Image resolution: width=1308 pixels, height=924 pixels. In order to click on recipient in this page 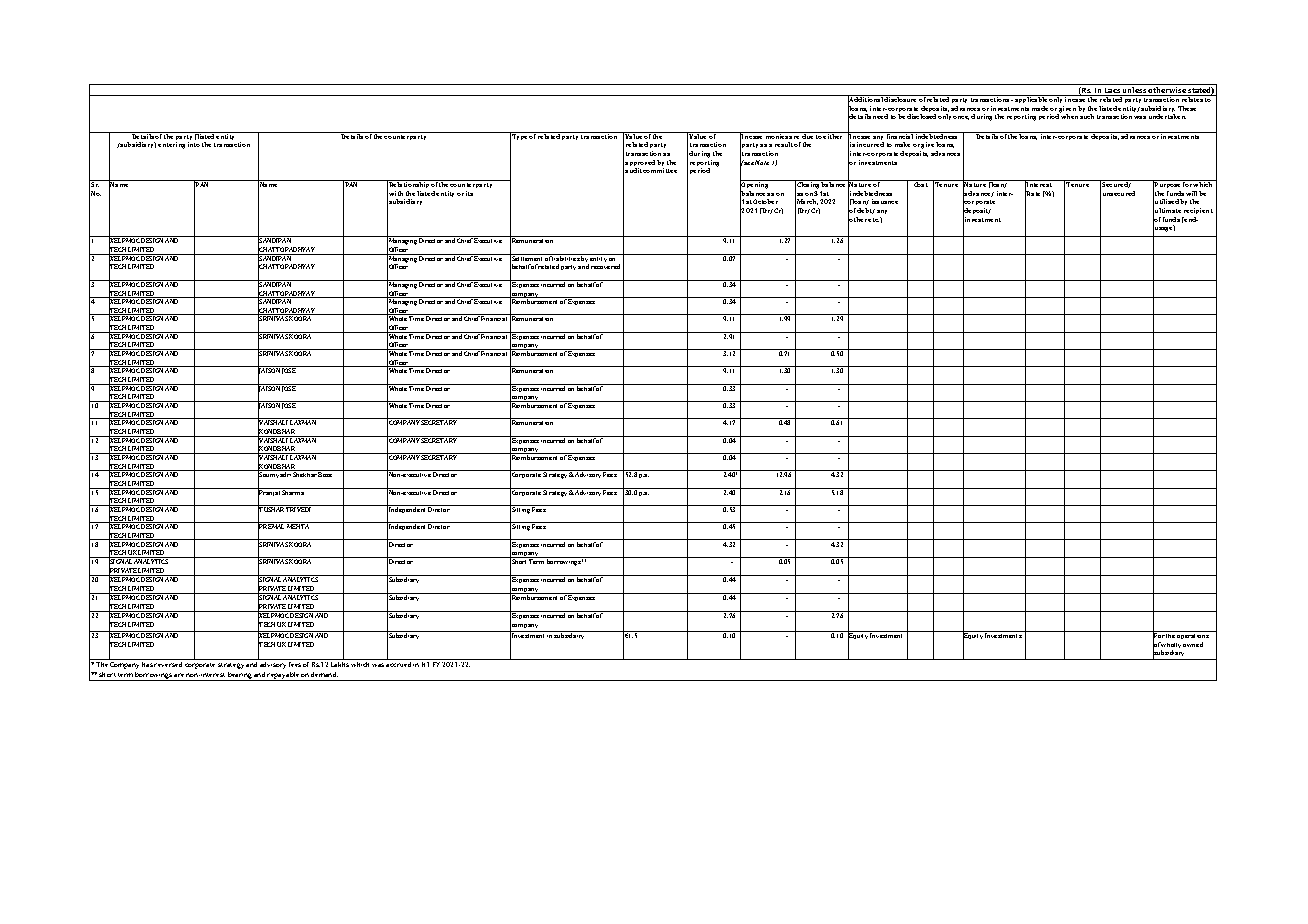, I will do `click(1198, 211)`.
